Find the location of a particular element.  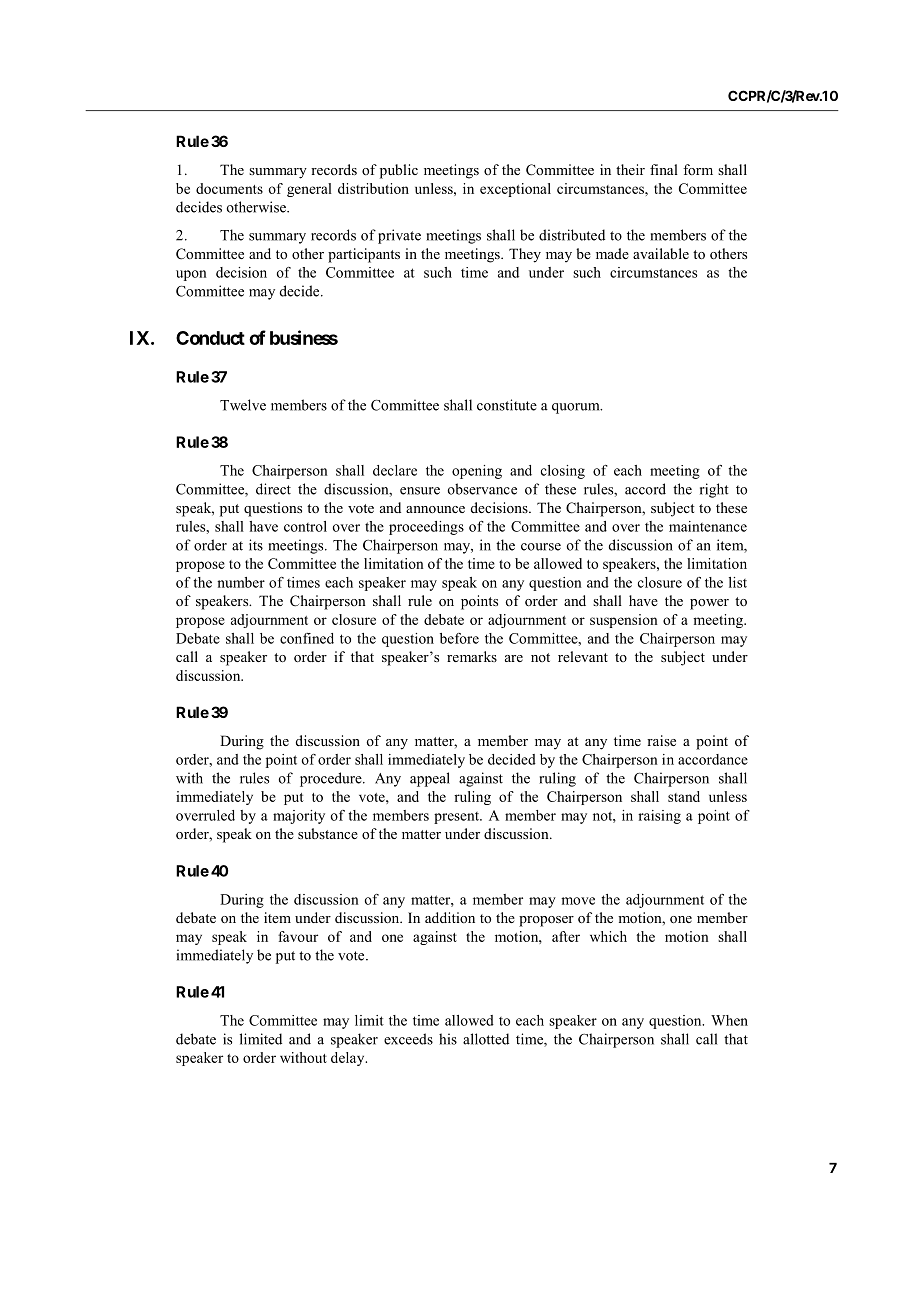

his is located at coordinates (448, 1039).
